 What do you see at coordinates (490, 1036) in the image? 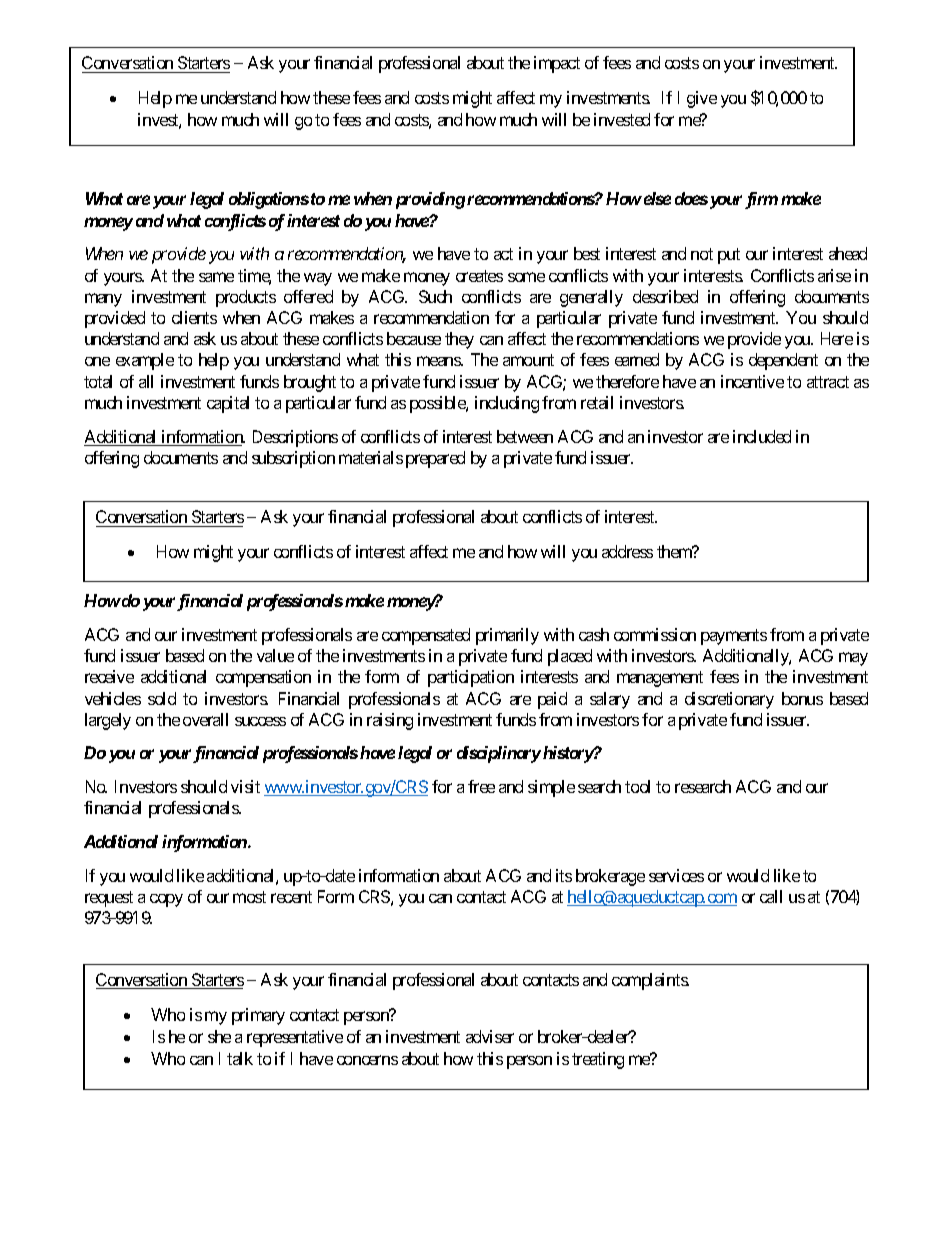
I see `adviser` at bounding box center [490, 1036].
